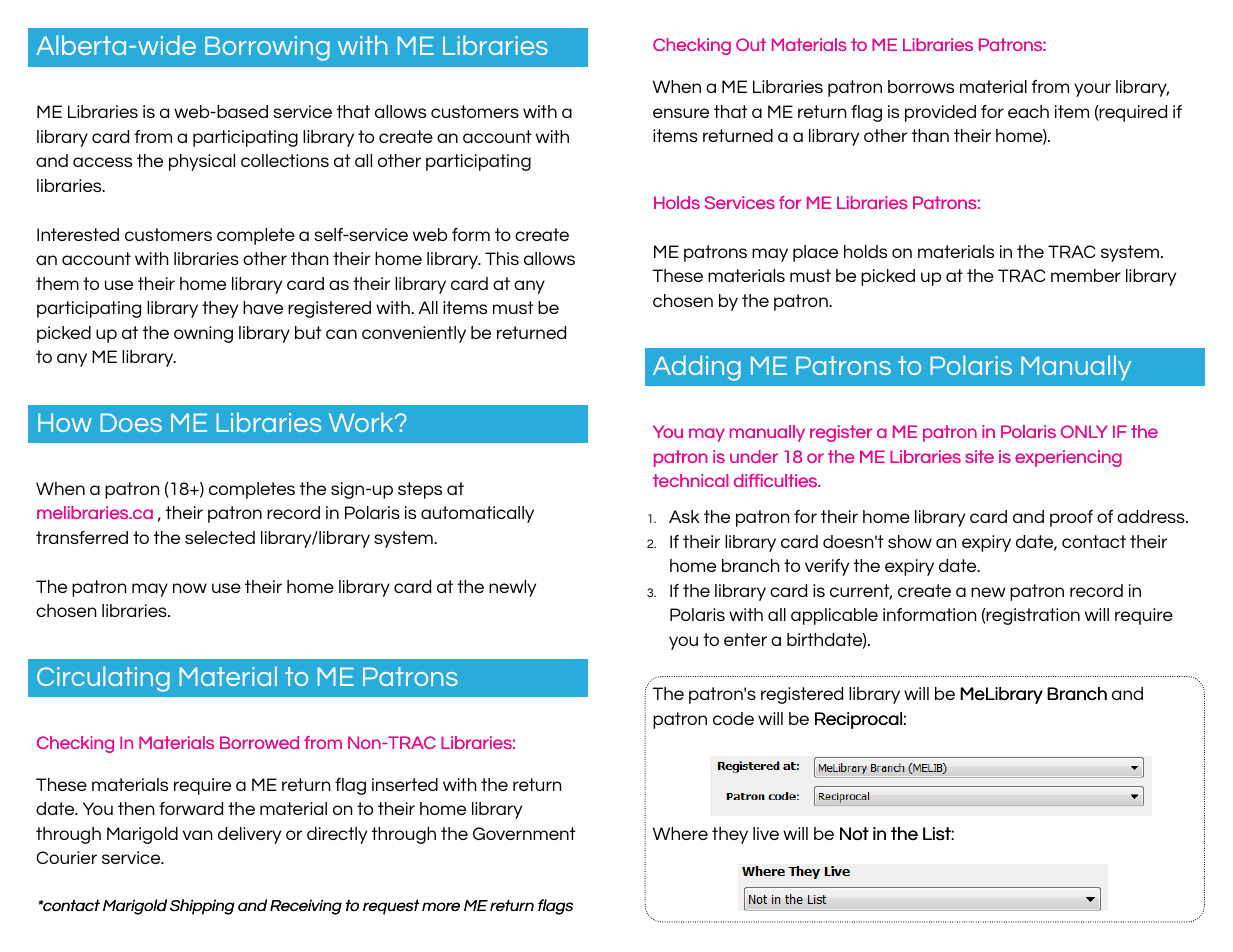 The height and width of the image is (952, 1233). Describe the element at coordinates (362, 422) in the image. I see `Work` at that location.
